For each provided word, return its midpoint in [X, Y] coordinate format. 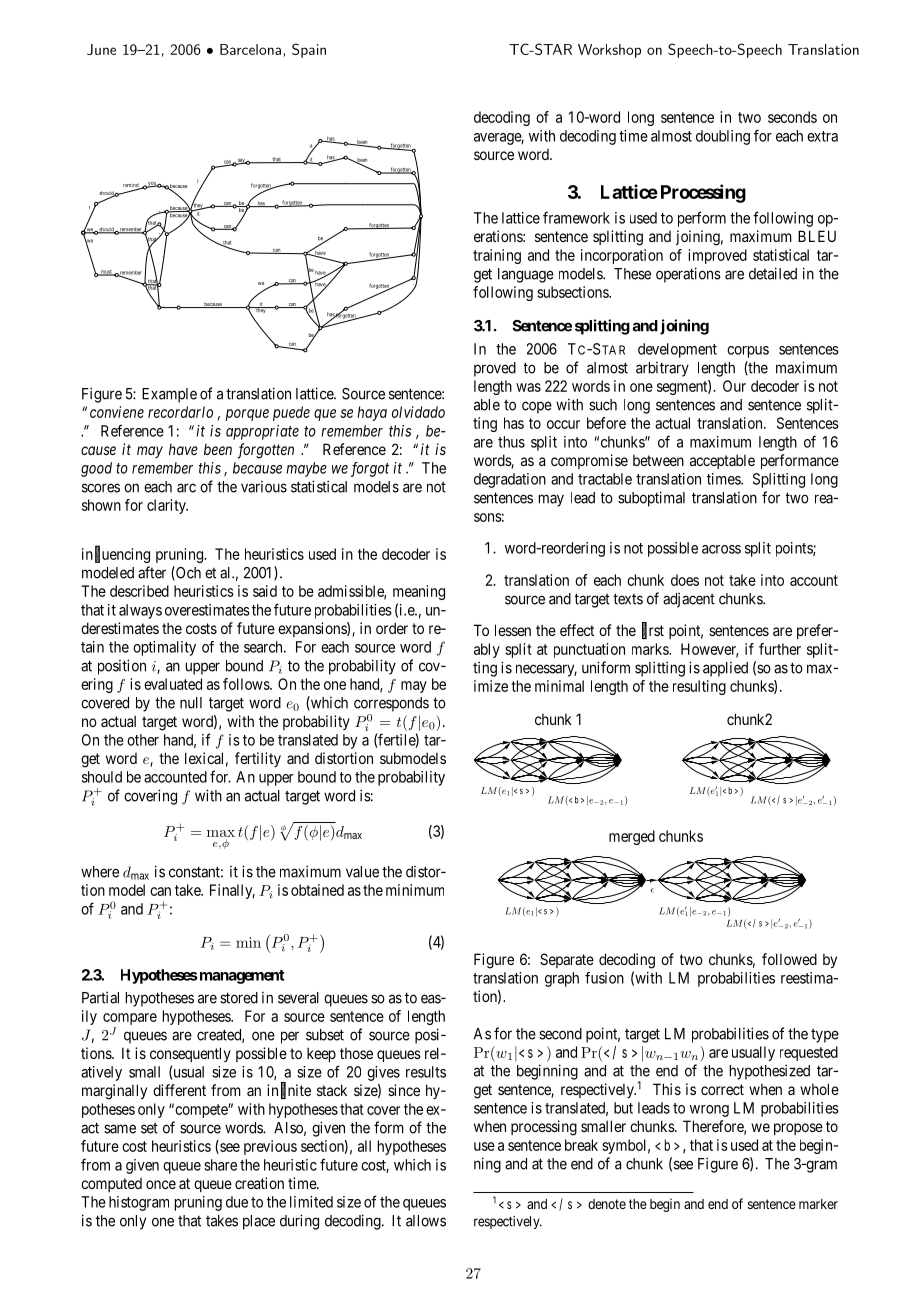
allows [426, 1221]
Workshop [609, 51]
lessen [513, 630]
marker [818, 1204]
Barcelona [250, 49]
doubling [723, 137]
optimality [164, 648]
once [161, 1184]
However [709, 650]
